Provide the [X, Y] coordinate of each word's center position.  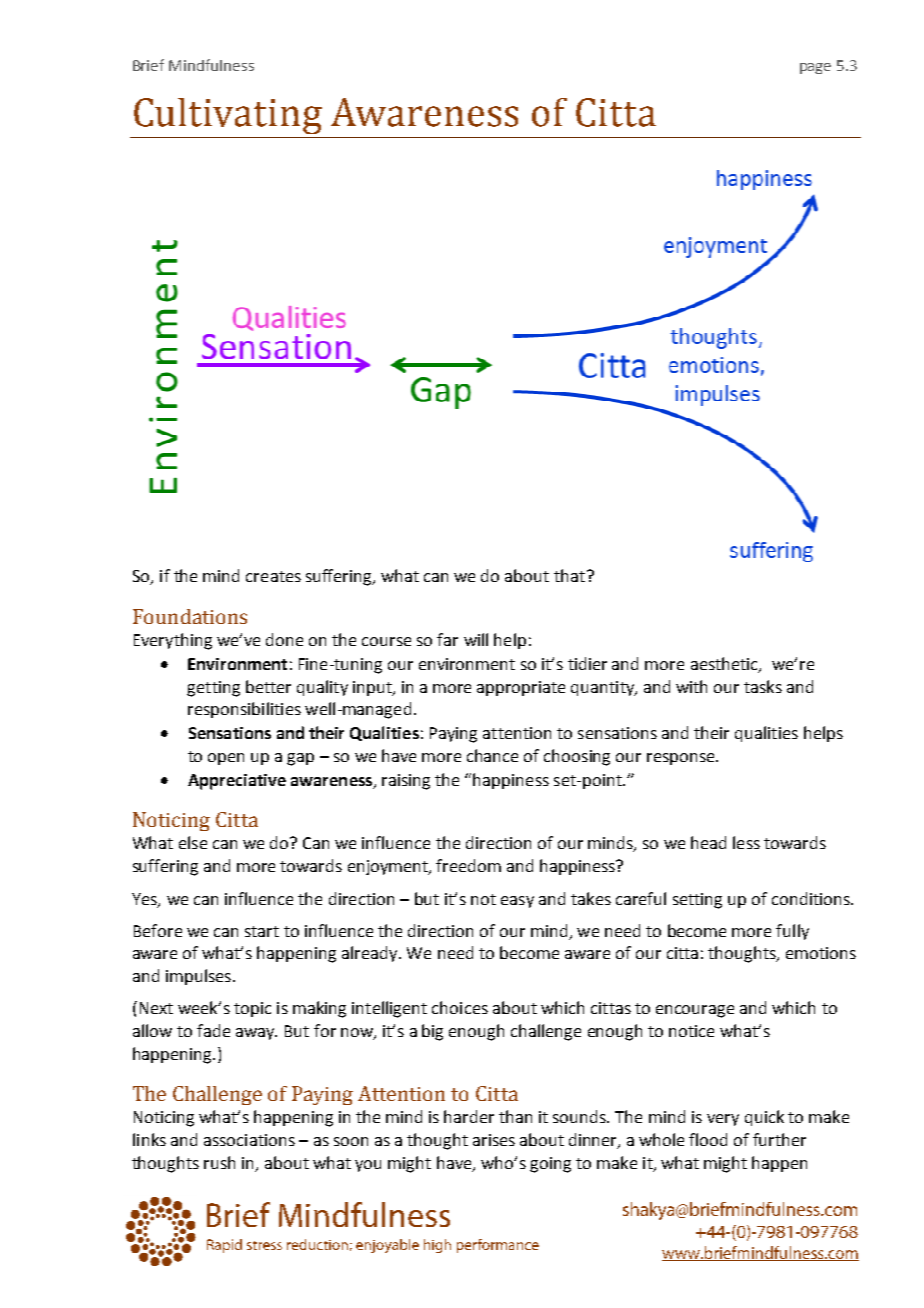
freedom [468, 865]
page [815, 68]
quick [764, 1118]
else [193, 842]
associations [249, 1140]
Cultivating [228, 118]
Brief [148, 65]
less [746, 842]
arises [494, 1140]
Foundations [190, 616]
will [476, 639]
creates [273, 576]
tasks [763, 686]
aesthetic [725, 665]
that [569, 575]
